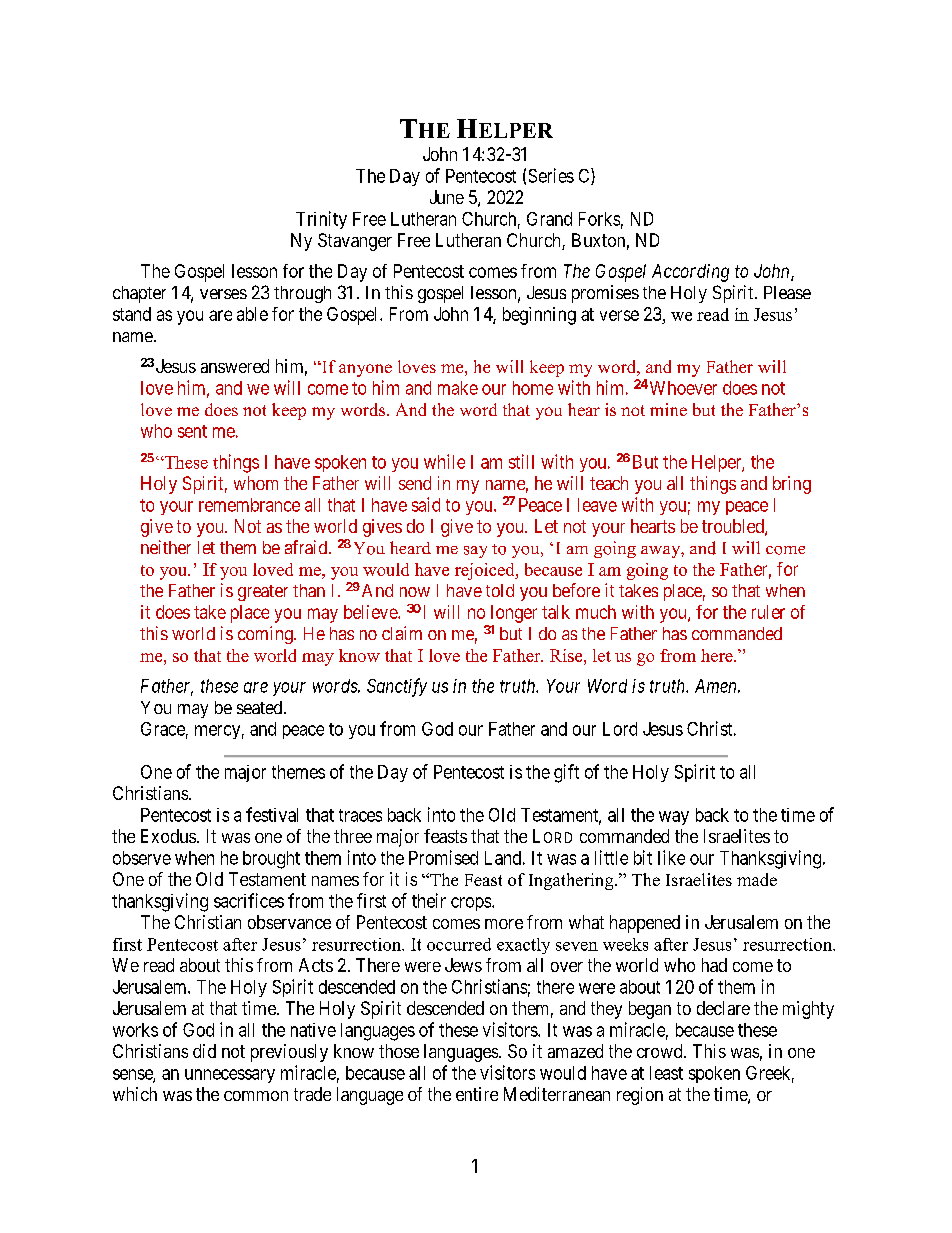 The image size is (952, 1233). What do you see at coordinates (768, 612) in the document?
I see `ruler` at bounding box center [768, 612].
